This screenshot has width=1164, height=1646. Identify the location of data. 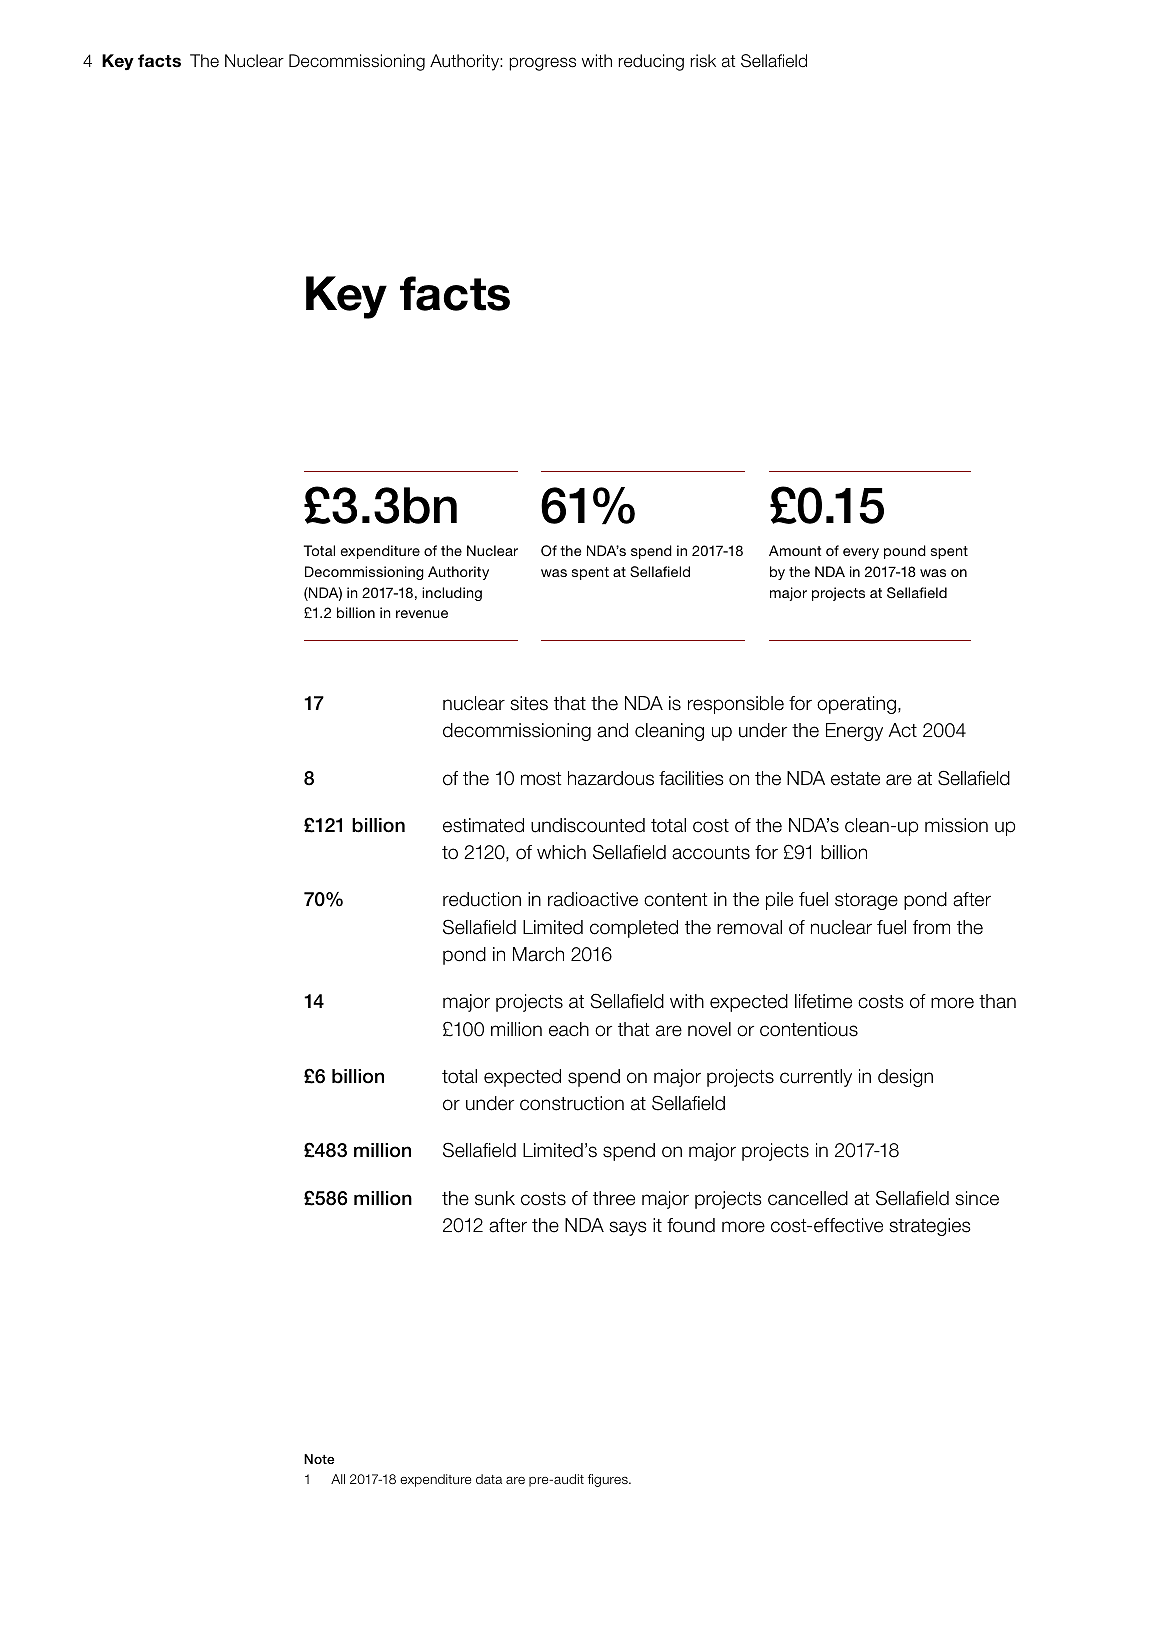
(489, 1479).
